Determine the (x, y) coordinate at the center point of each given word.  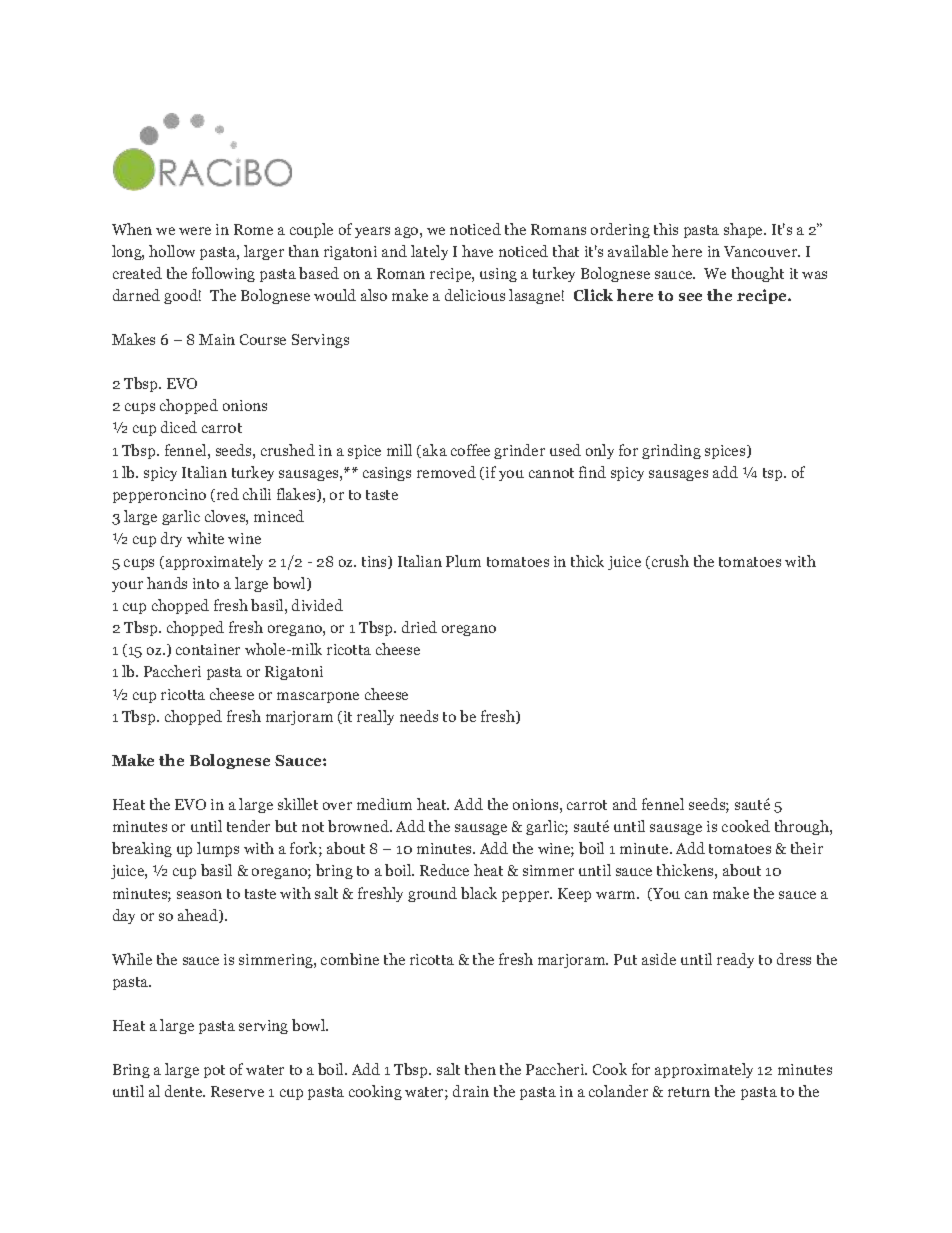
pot (214, 1071)
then (480, 1069)
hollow (172, 251)
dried (419, 627)
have (477, 251)
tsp (774, 474)
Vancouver (762, 251)
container (208, 649)
